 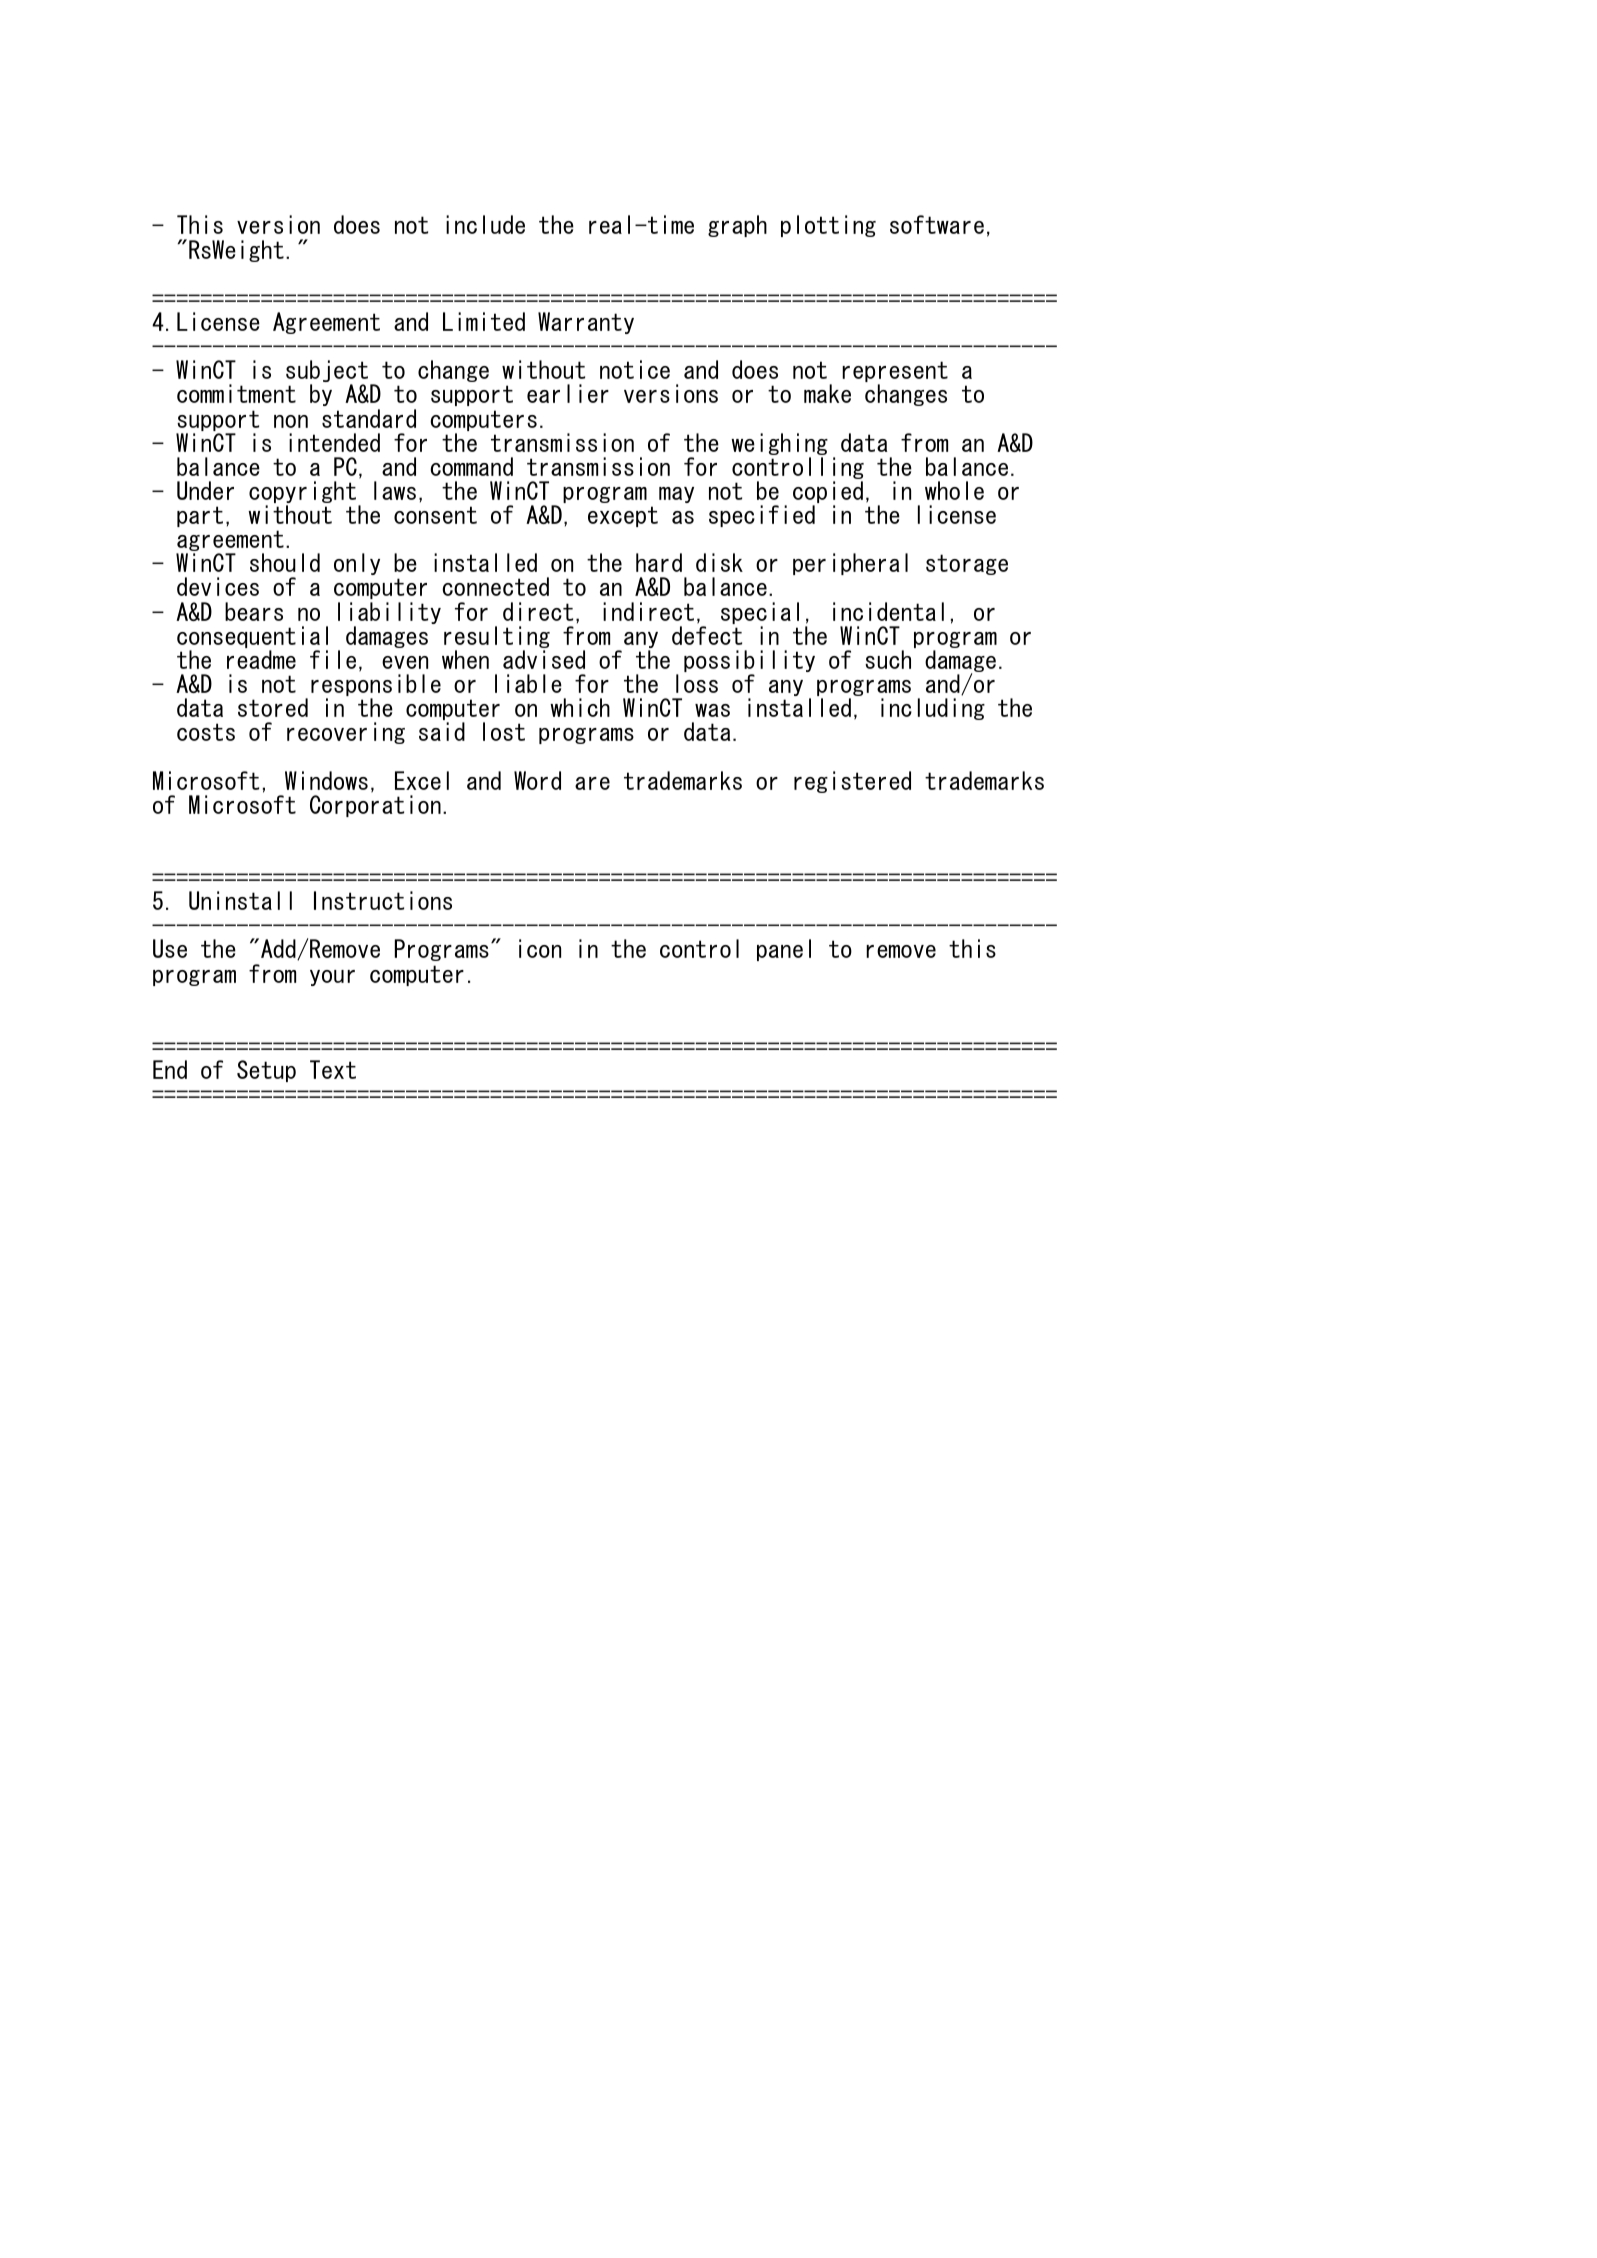 I want to click on include, so click(x=485, y=224).
